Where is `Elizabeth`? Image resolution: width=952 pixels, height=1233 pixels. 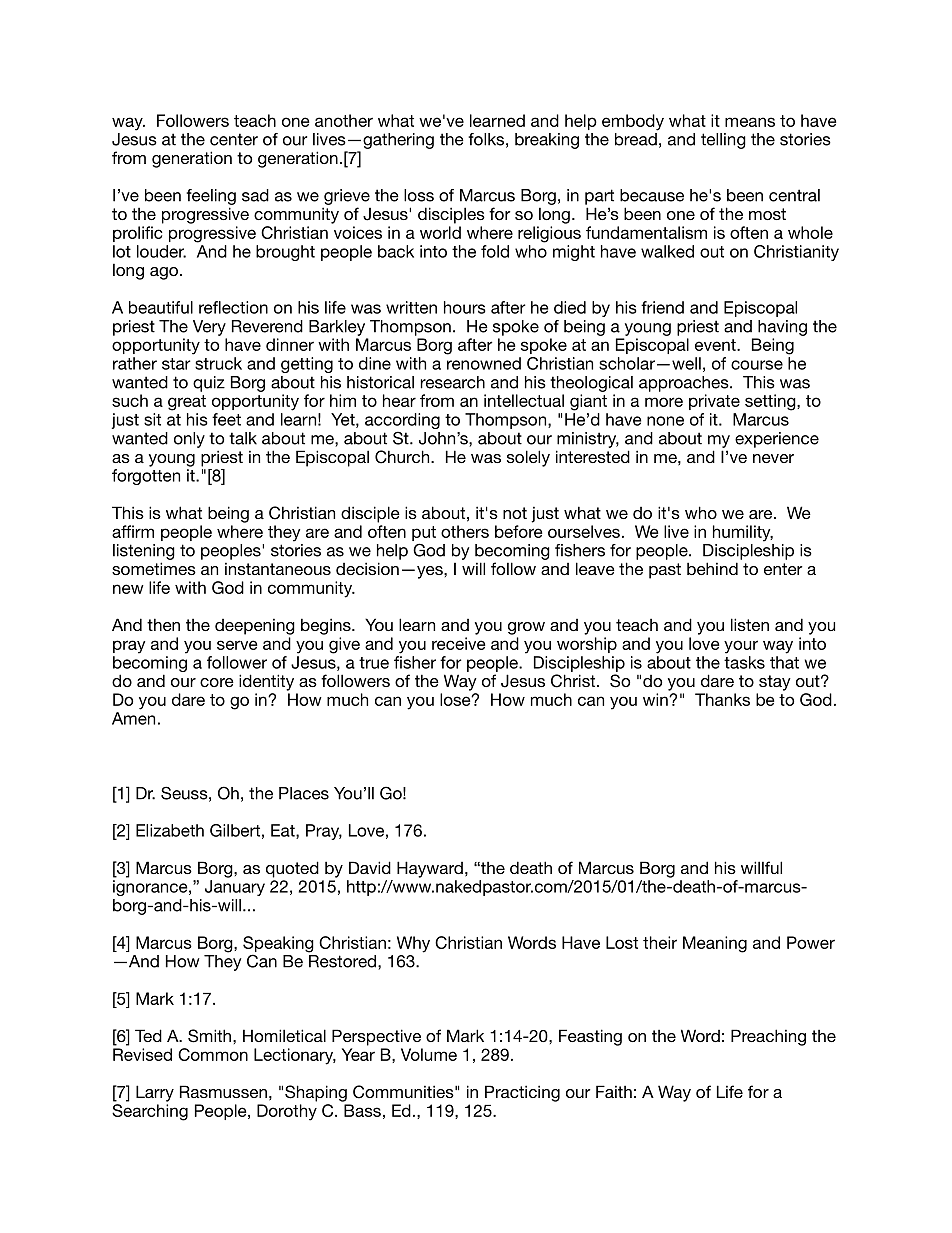 Elizabeth is located at coordinates (170, 830).
